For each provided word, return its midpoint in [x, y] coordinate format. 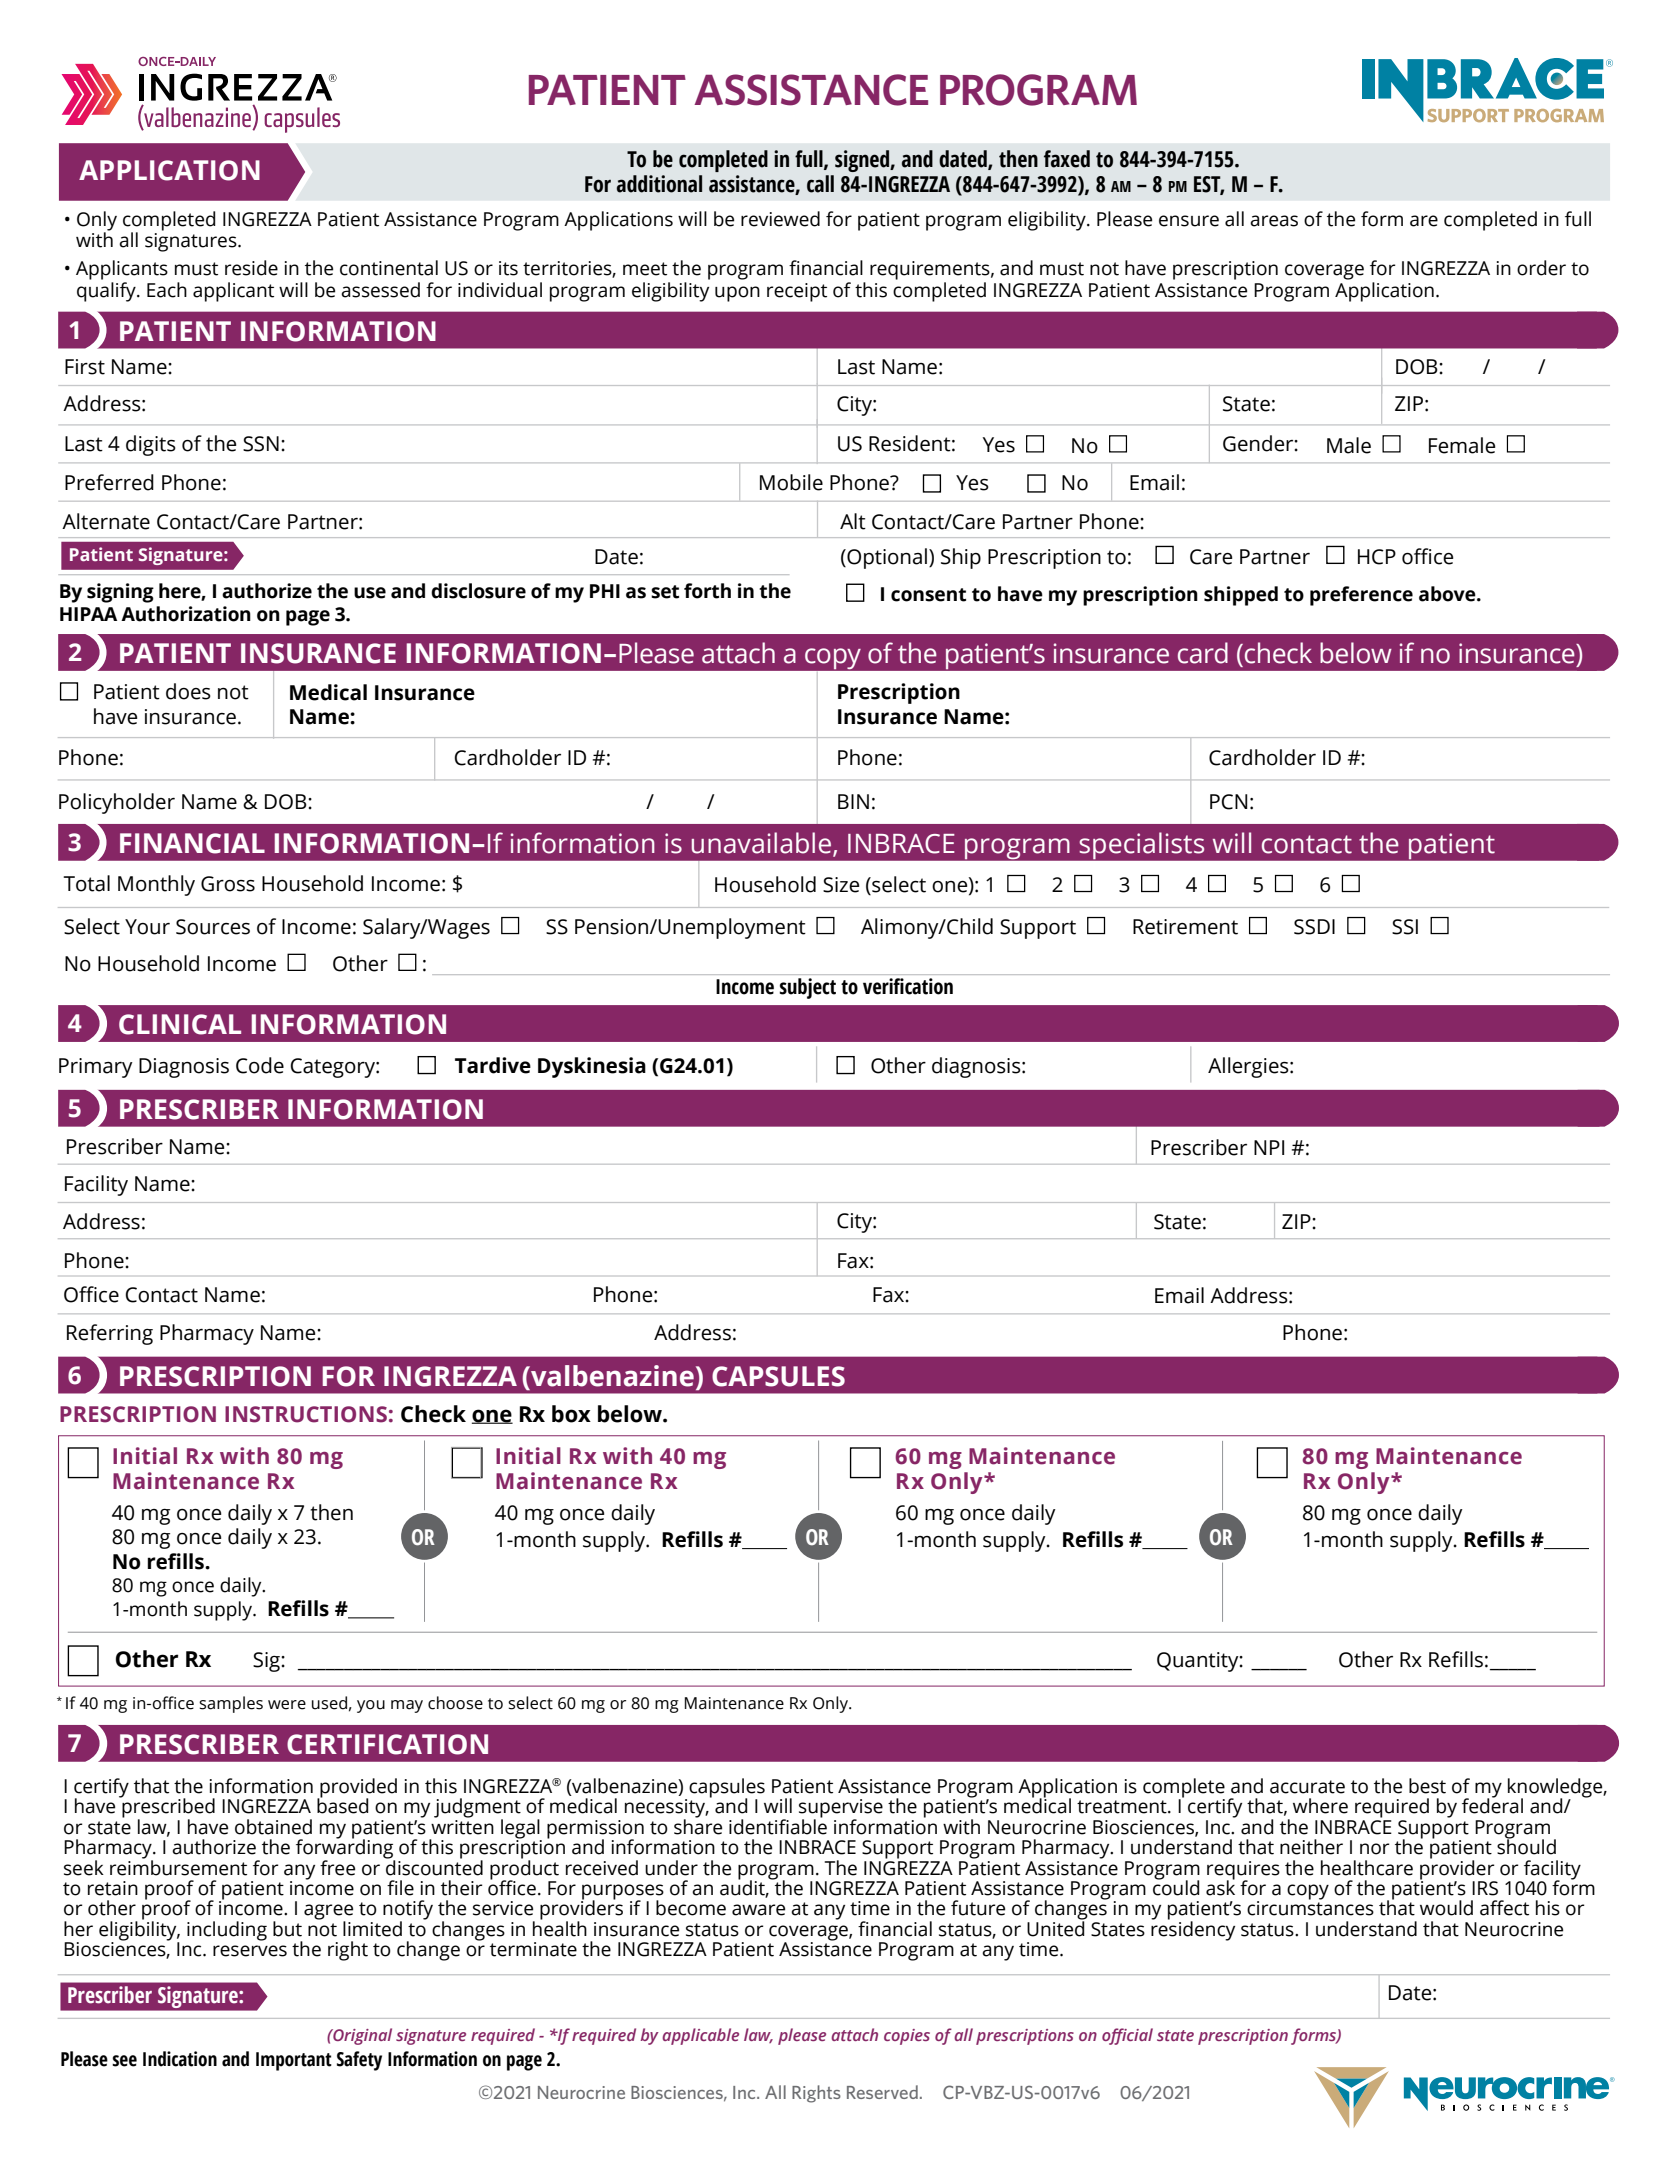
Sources [213, 927]
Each [167, 290]
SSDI [1314, 927]
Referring [110, 1334]
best [1427, 1786]
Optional [886, 558]
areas [1274, 221]
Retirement [1185, 927]
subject [808, 988]
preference [1361, 596]
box [571, 1414]
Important [294, 2061]
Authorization [186, 614]
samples [231, 1704]
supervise [841, 1809]
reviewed [780, 219]
